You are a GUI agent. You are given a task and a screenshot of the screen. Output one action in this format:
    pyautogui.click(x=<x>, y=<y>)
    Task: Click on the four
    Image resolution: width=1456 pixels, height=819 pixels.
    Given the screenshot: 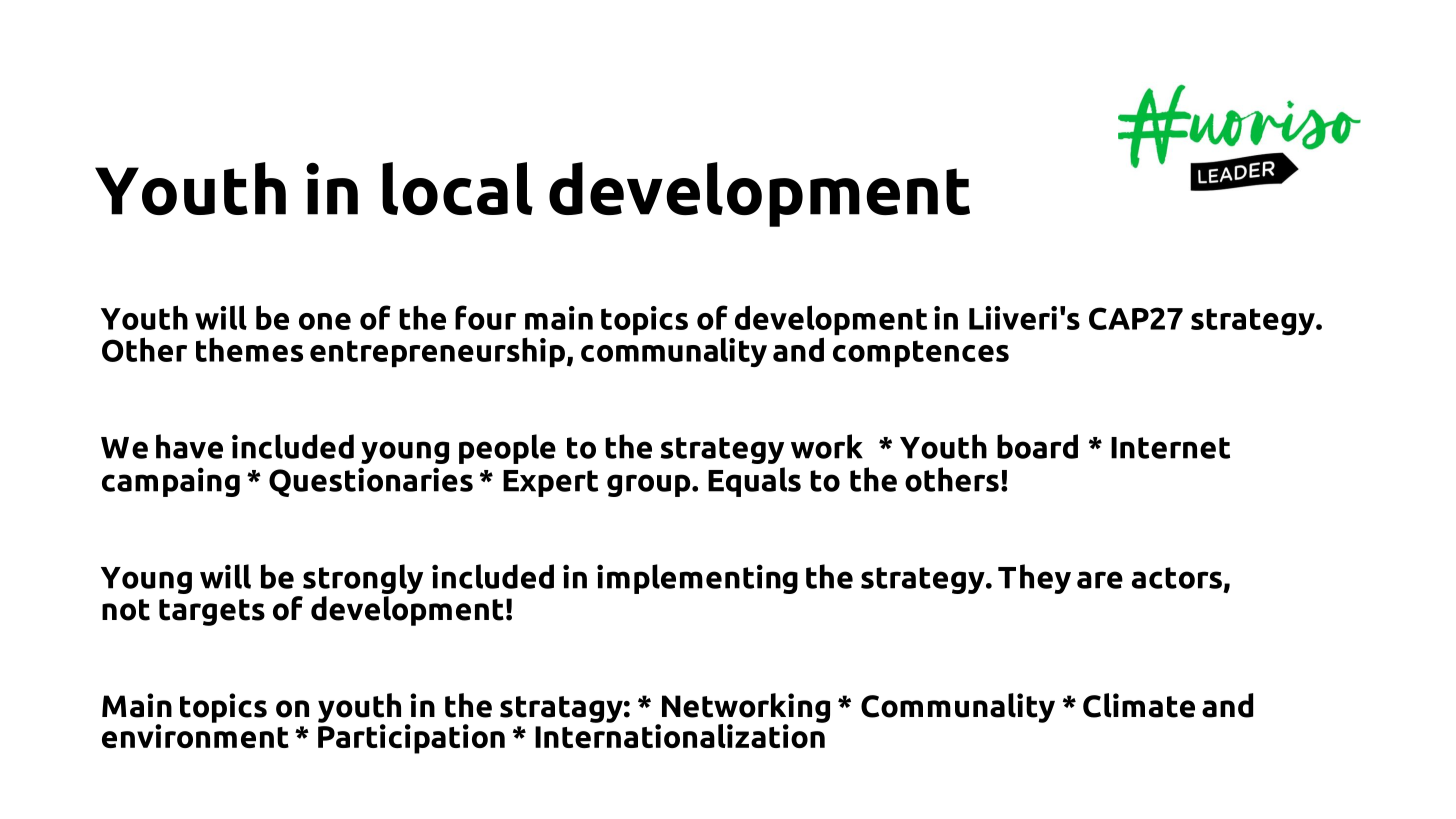 What is the action you would take?
    pyautogui.click(x=485, y=317)
